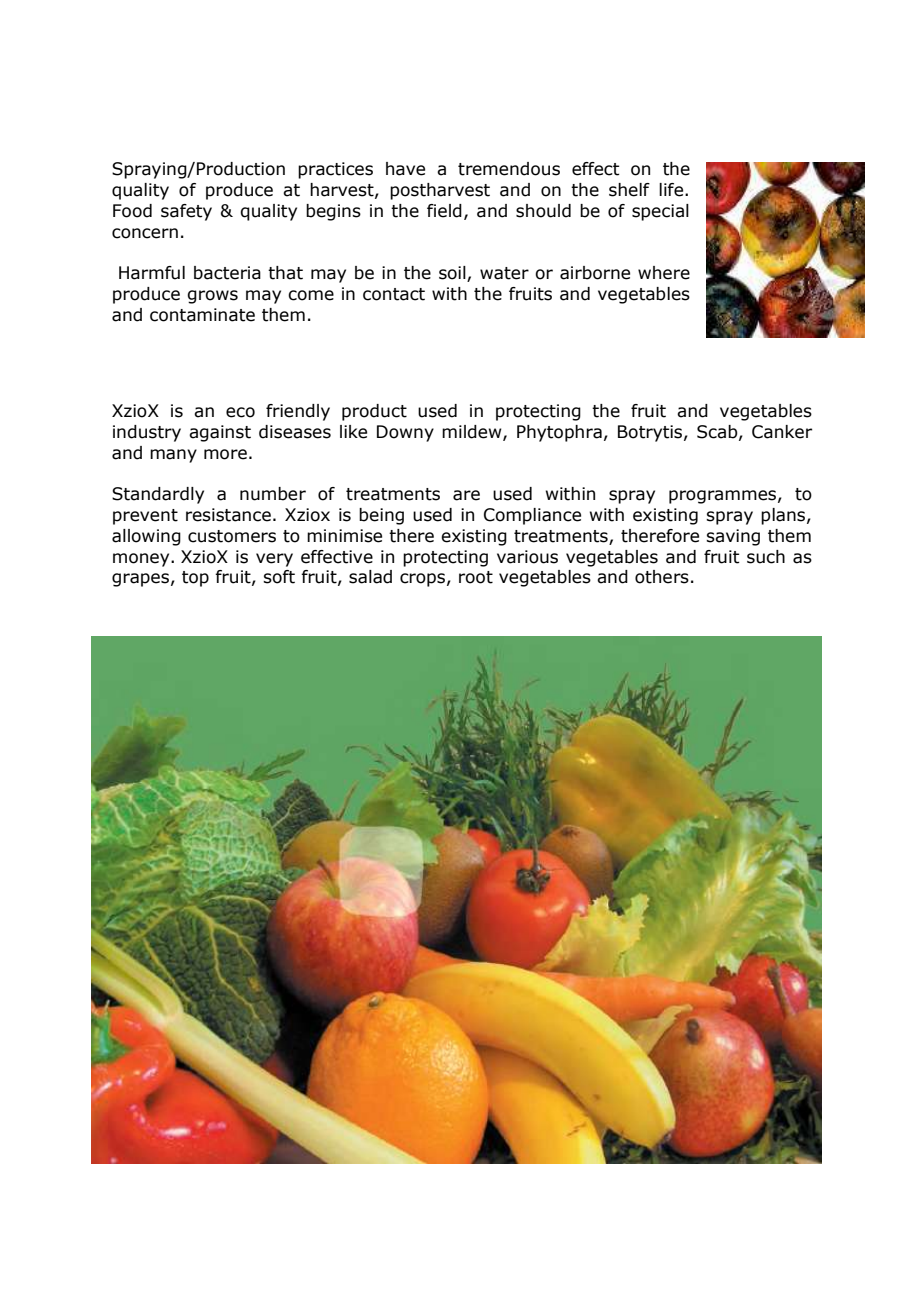  What do you see at coordinates (202, 315) in the screenshot?
I see `contaminate` at bounding box center [202, 315].
